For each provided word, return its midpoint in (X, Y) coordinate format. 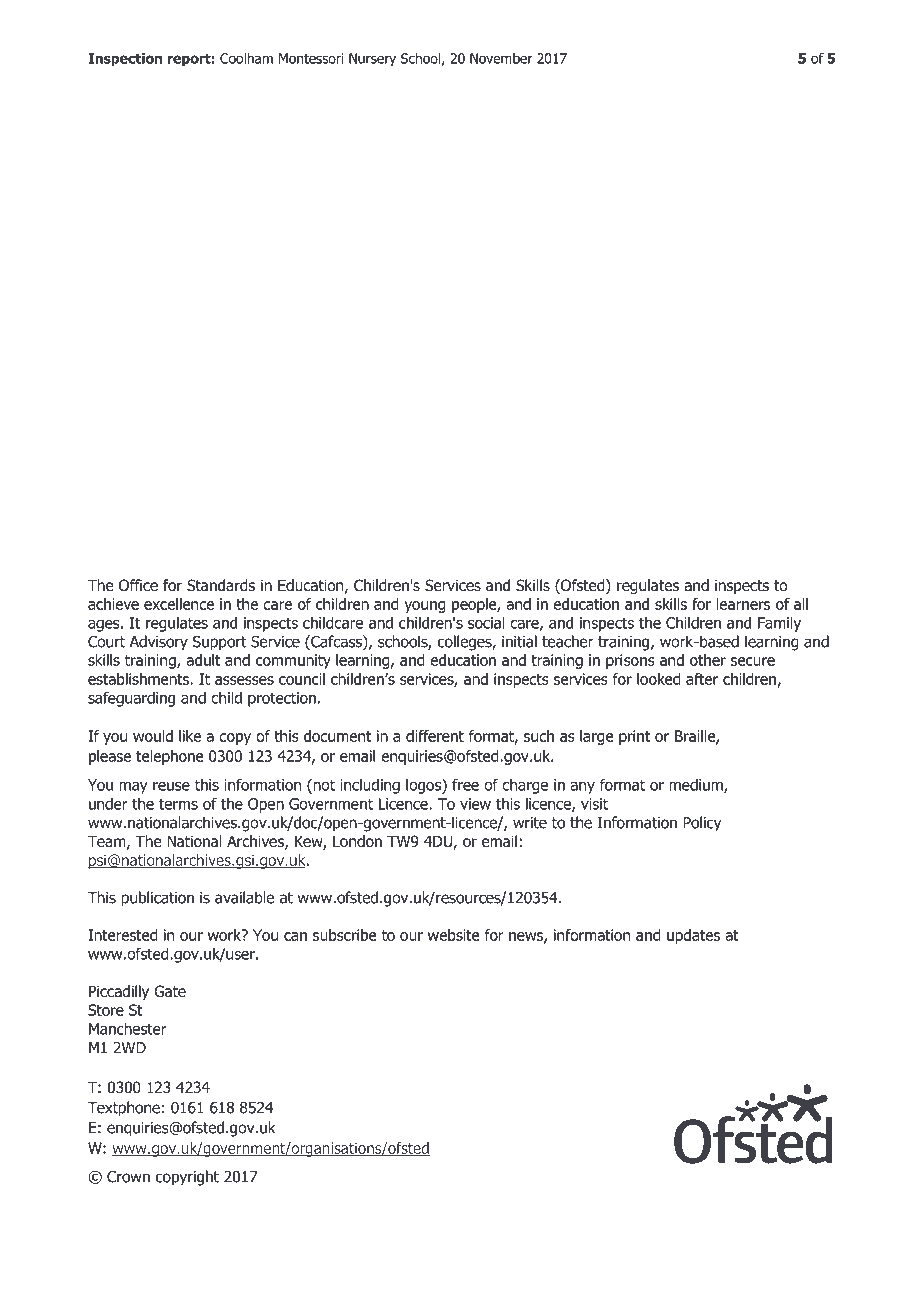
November (501, 58)
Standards (221, 585)
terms (178, 804)
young (425, 607)
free (465, 784)
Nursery (372, 60)
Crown (128, 1177)
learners (743, 604)
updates (693, 936)
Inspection (125, 60)
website (454, 935)
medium (697, 785)
